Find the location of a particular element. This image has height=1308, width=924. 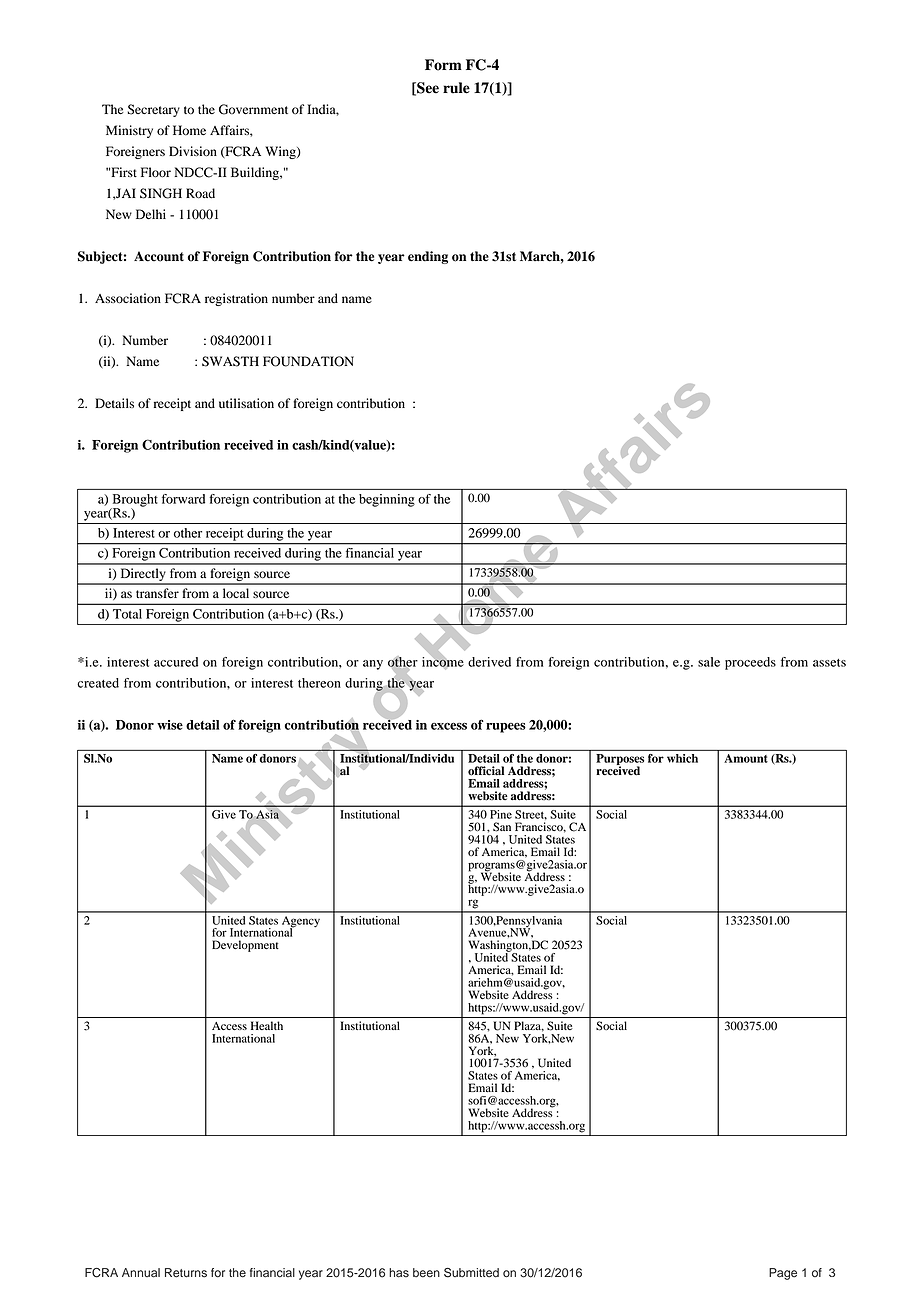

Amount is located at coordinates (746, 758).
